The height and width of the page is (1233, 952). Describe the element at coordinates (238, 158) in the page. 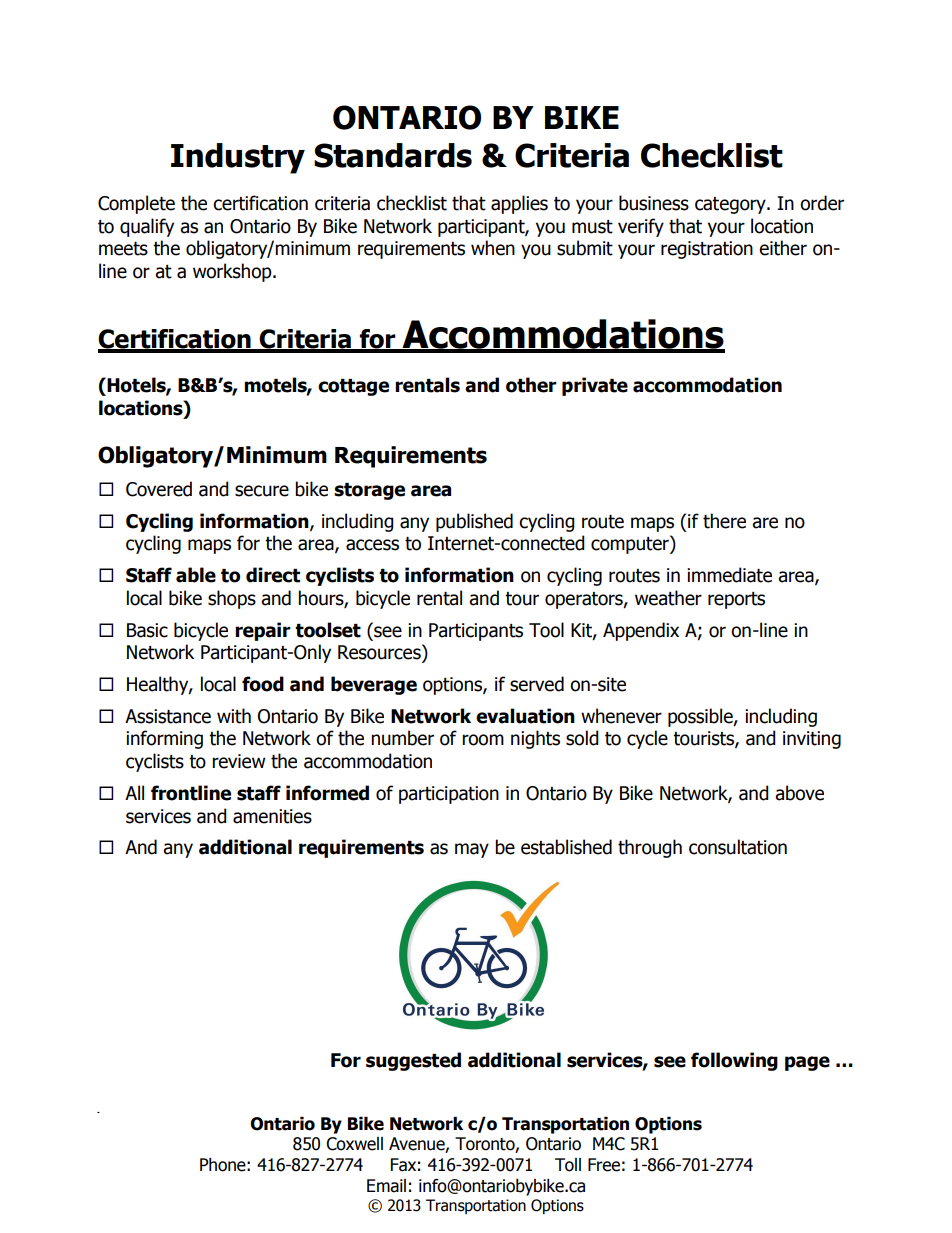

I see `Industry` at that location.
